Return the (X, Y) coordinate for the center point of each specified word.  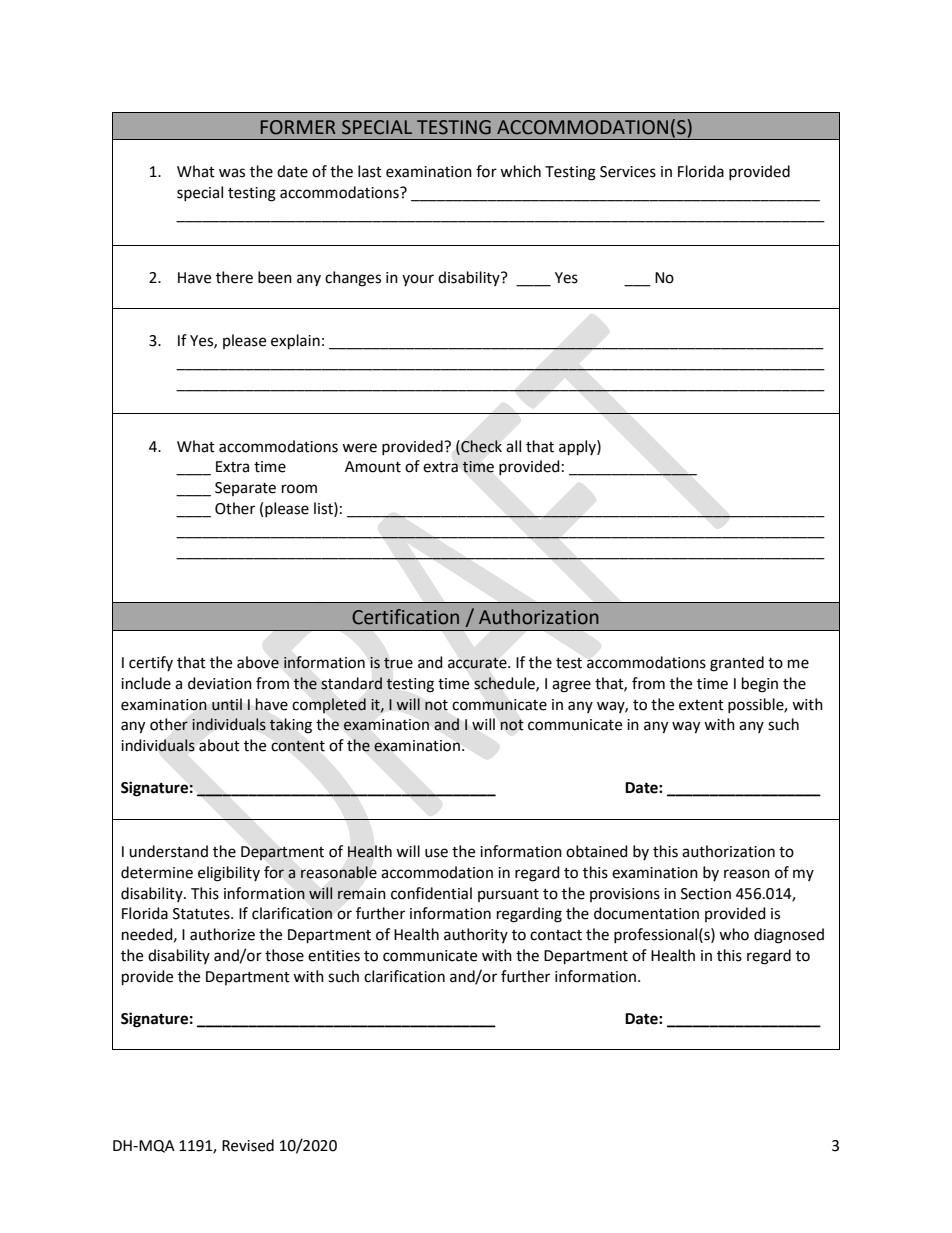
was (232, 173)
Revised (248, 1145)
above (258, 662)
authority (476, 935)
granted (737, 664)
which (520, 171)
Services (628, 172)
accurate (478, 663)
